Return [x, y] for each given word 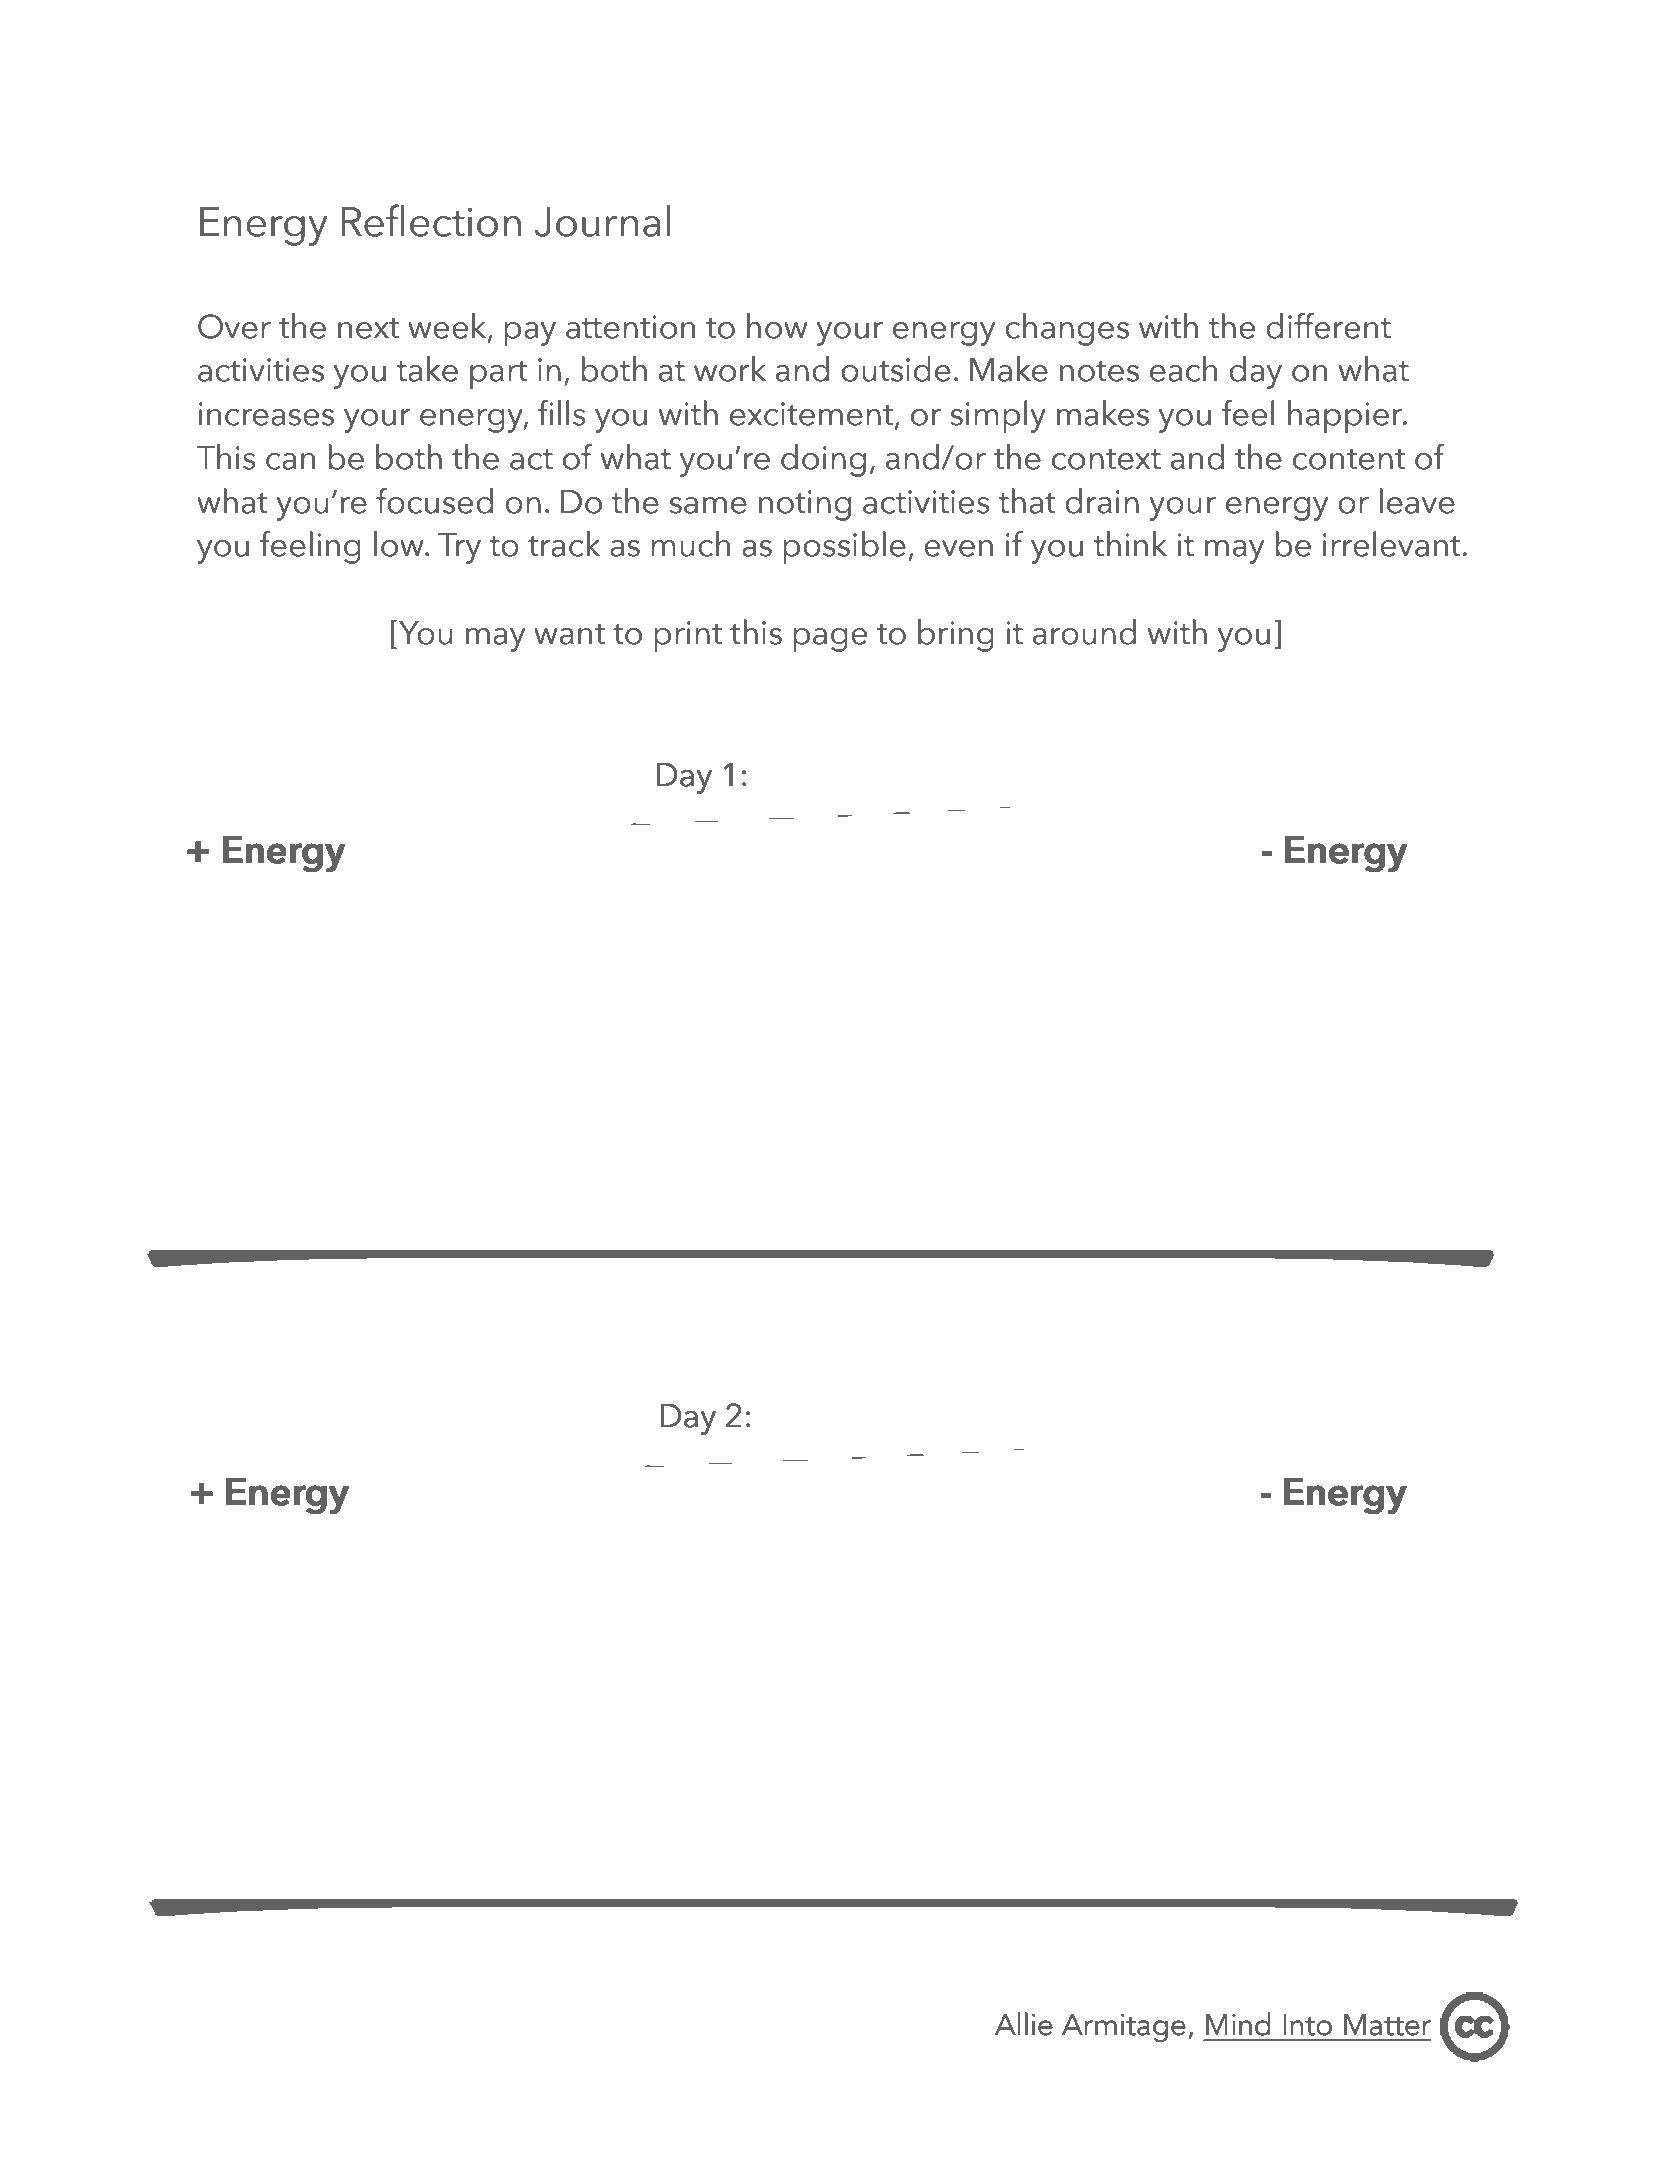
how [777, 326]
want [569, 634]
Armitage [1124, 2028]
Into [1307, 2025]
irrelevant [1392, 544]
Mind [1238, 2024]
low [400, 544]
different [1328, 326]
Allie [1024, 2024]
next [368, 328]
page [830, 640]
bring [956, 635]
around [1084, 632]
